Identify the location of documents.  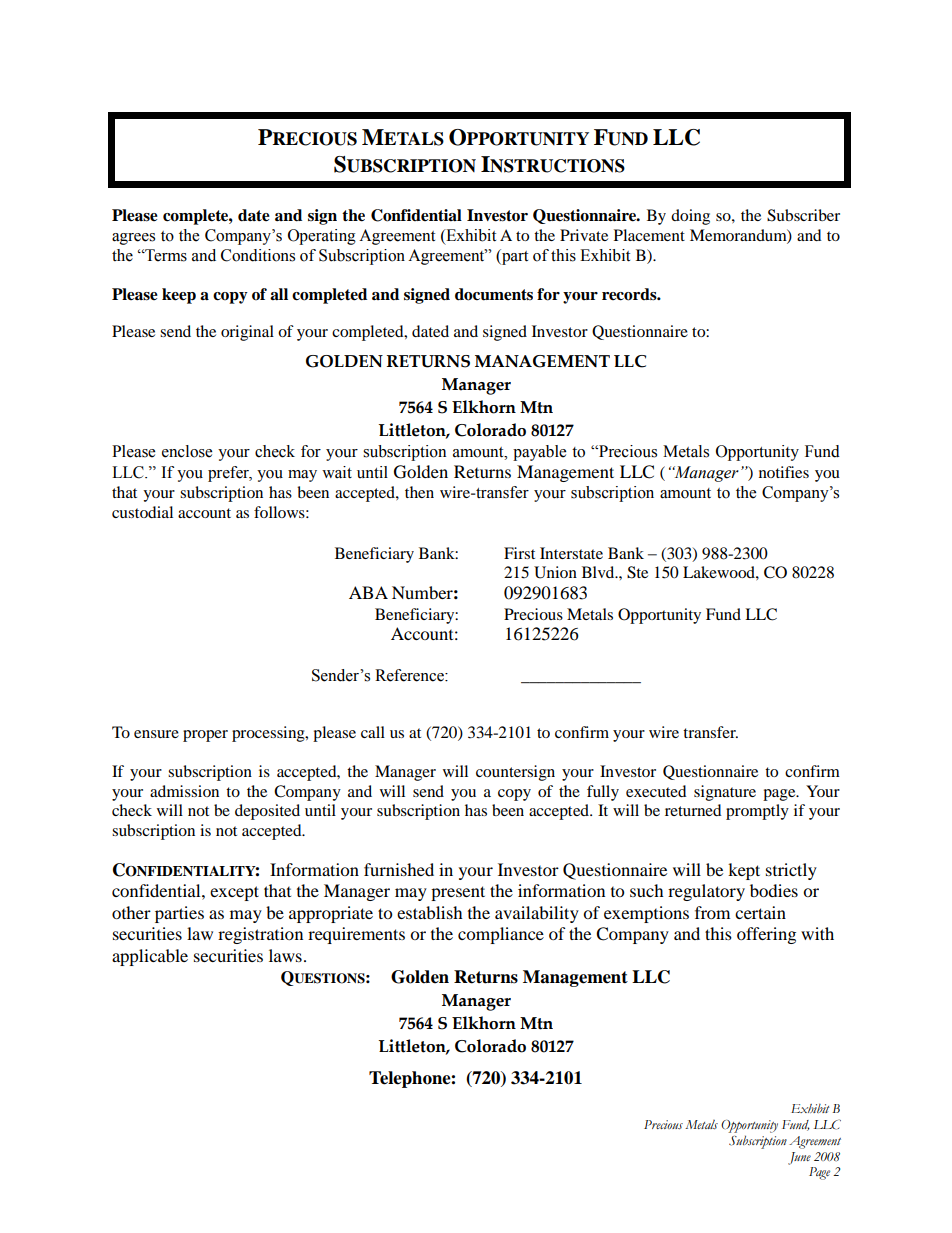
(494, 294).
